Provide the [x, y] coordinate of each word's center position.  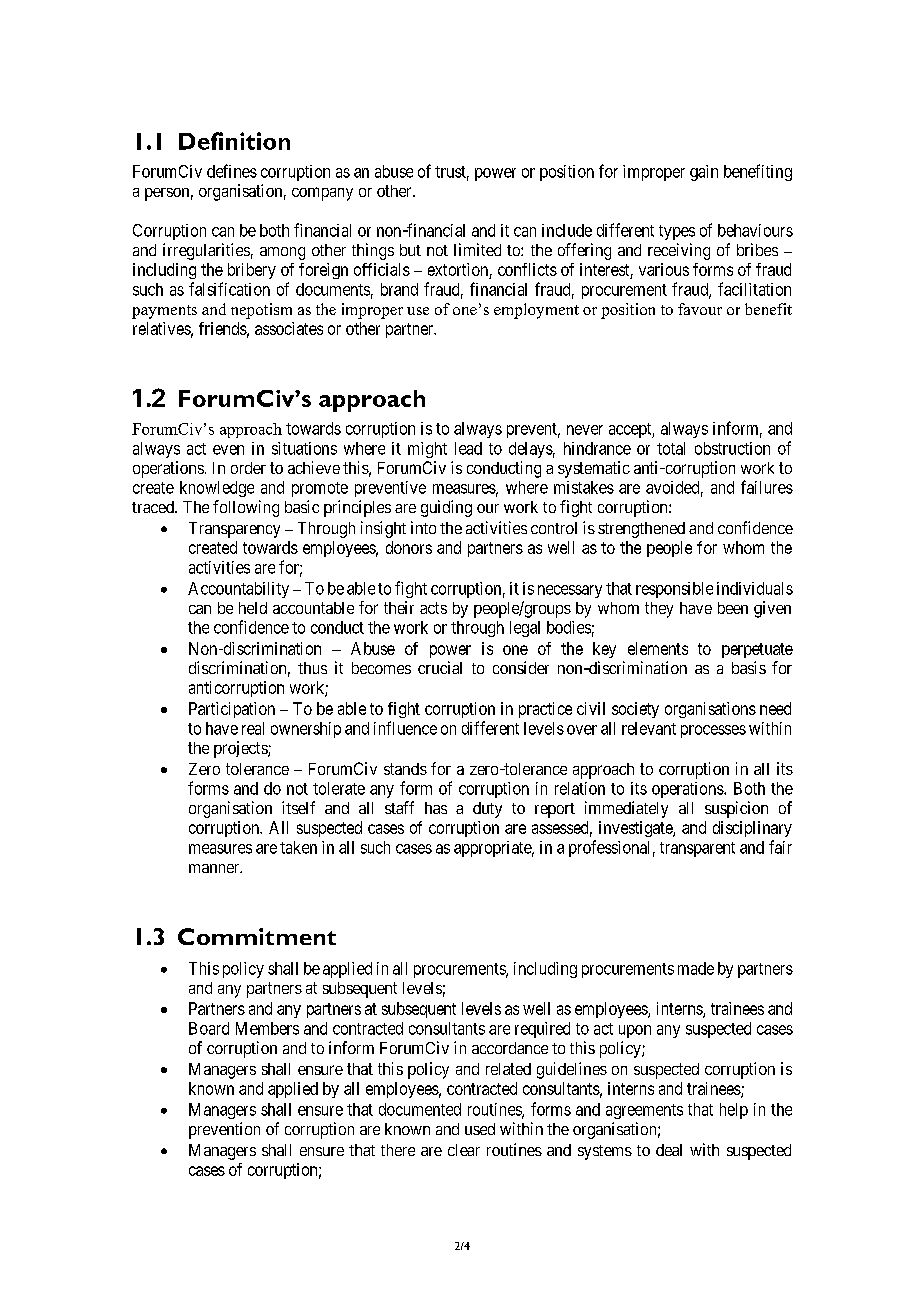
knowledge [217, 489]
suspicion [736, 809]
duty [487, 810]
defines [232, 171]
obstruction [732, 448]
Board [209, 1028]
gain [704, 173]
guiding [446, 508]
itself [298, 807]
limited [477, 249]
